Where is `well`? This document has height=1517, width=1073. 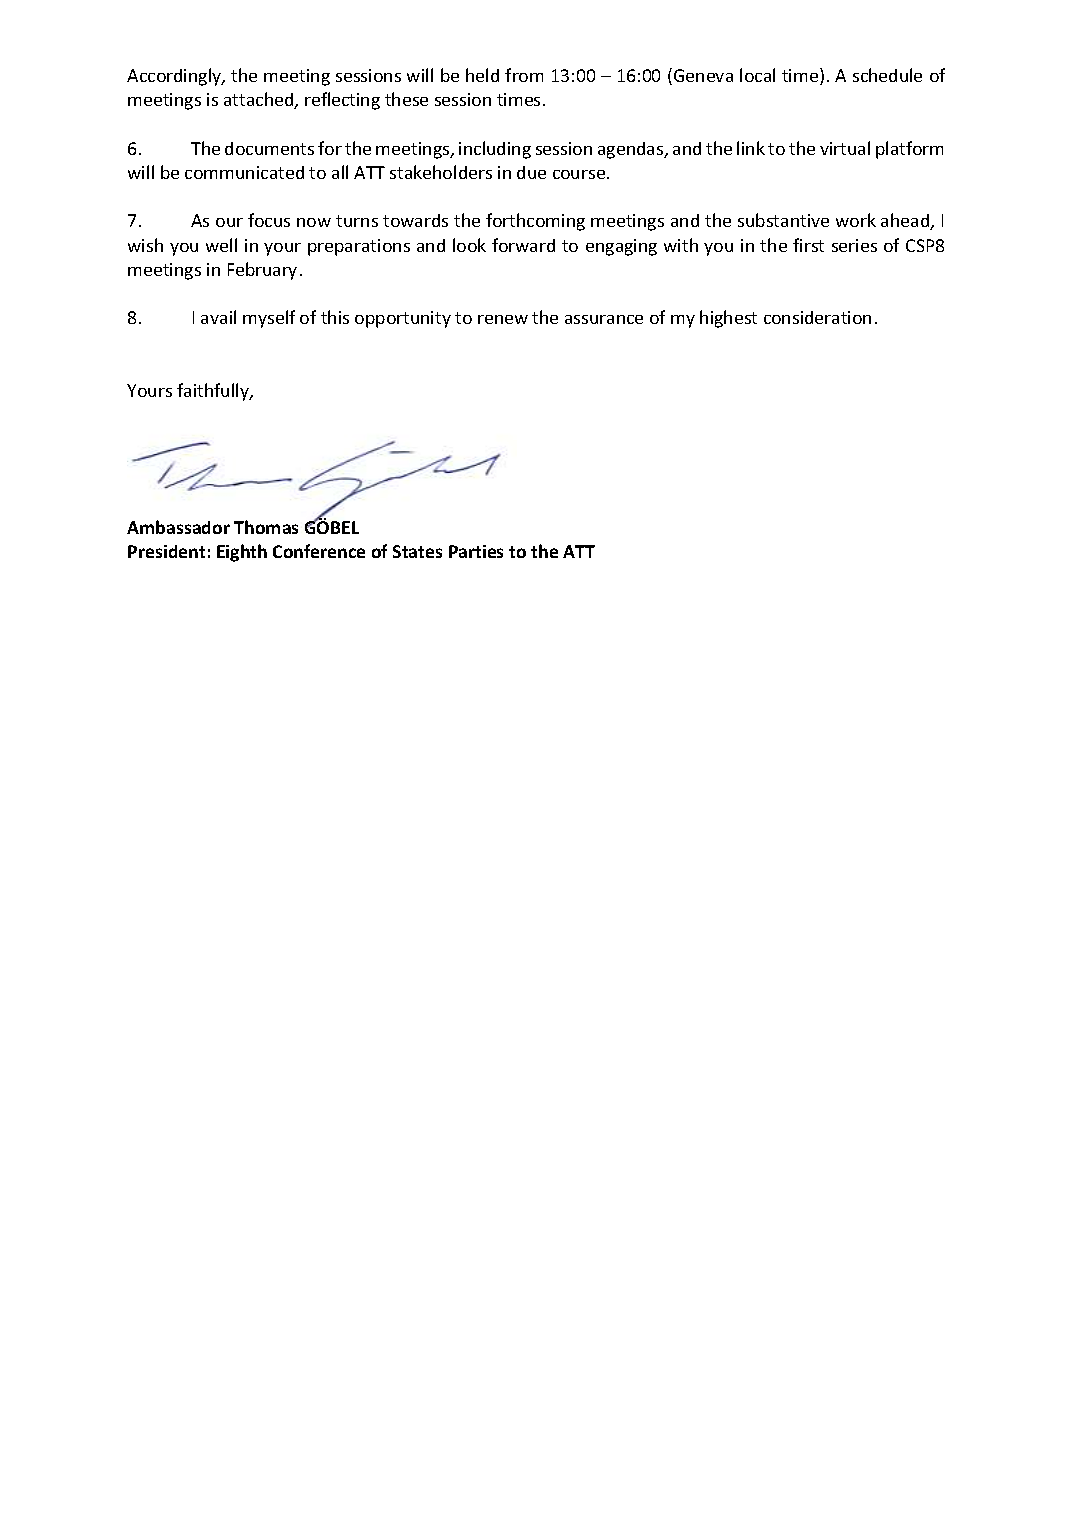
well is located at coordinates (221, 245).
